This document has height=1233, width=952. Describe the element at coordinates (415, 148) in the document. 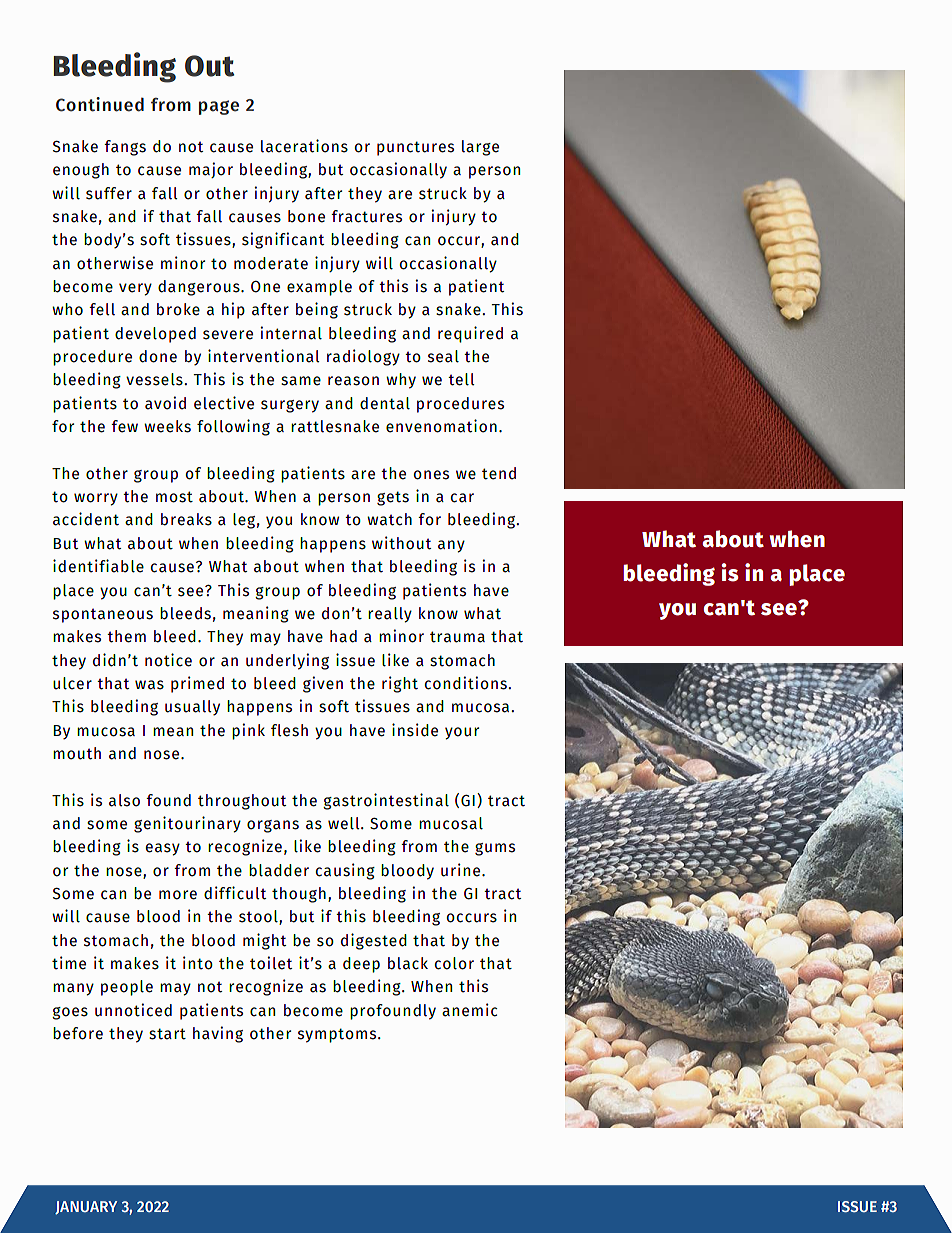

I see `punctures` at that location.
